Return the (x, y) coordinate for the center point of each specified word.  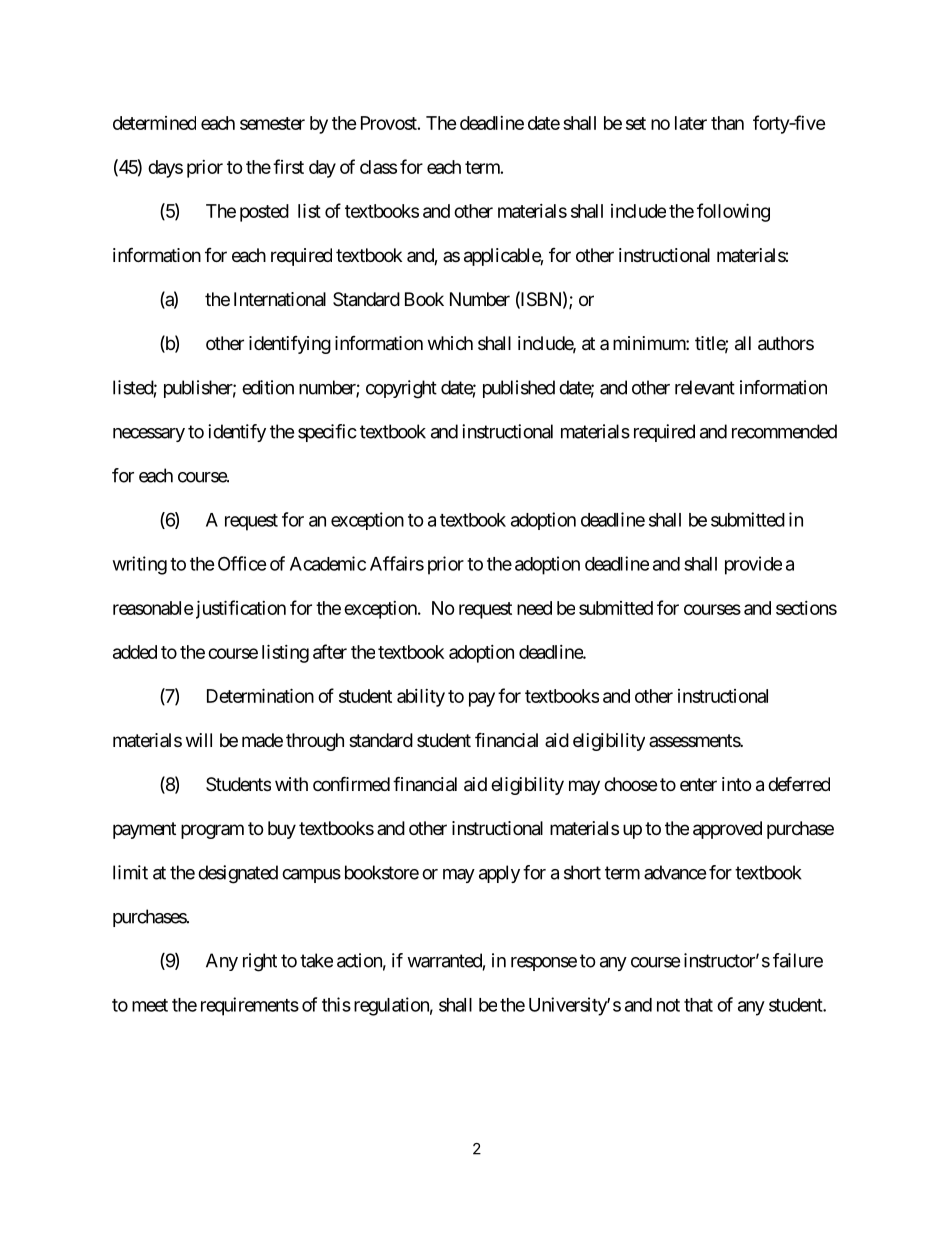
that (698, 1005)
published (519, 389)
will (199, 740)
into (736, 784)
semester (272, 123)
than (727, 123)
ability (421, 698)
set (636, 123)
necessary (149, 435)
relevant (705, 387)
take (316, 960)
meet (150, 1005)
